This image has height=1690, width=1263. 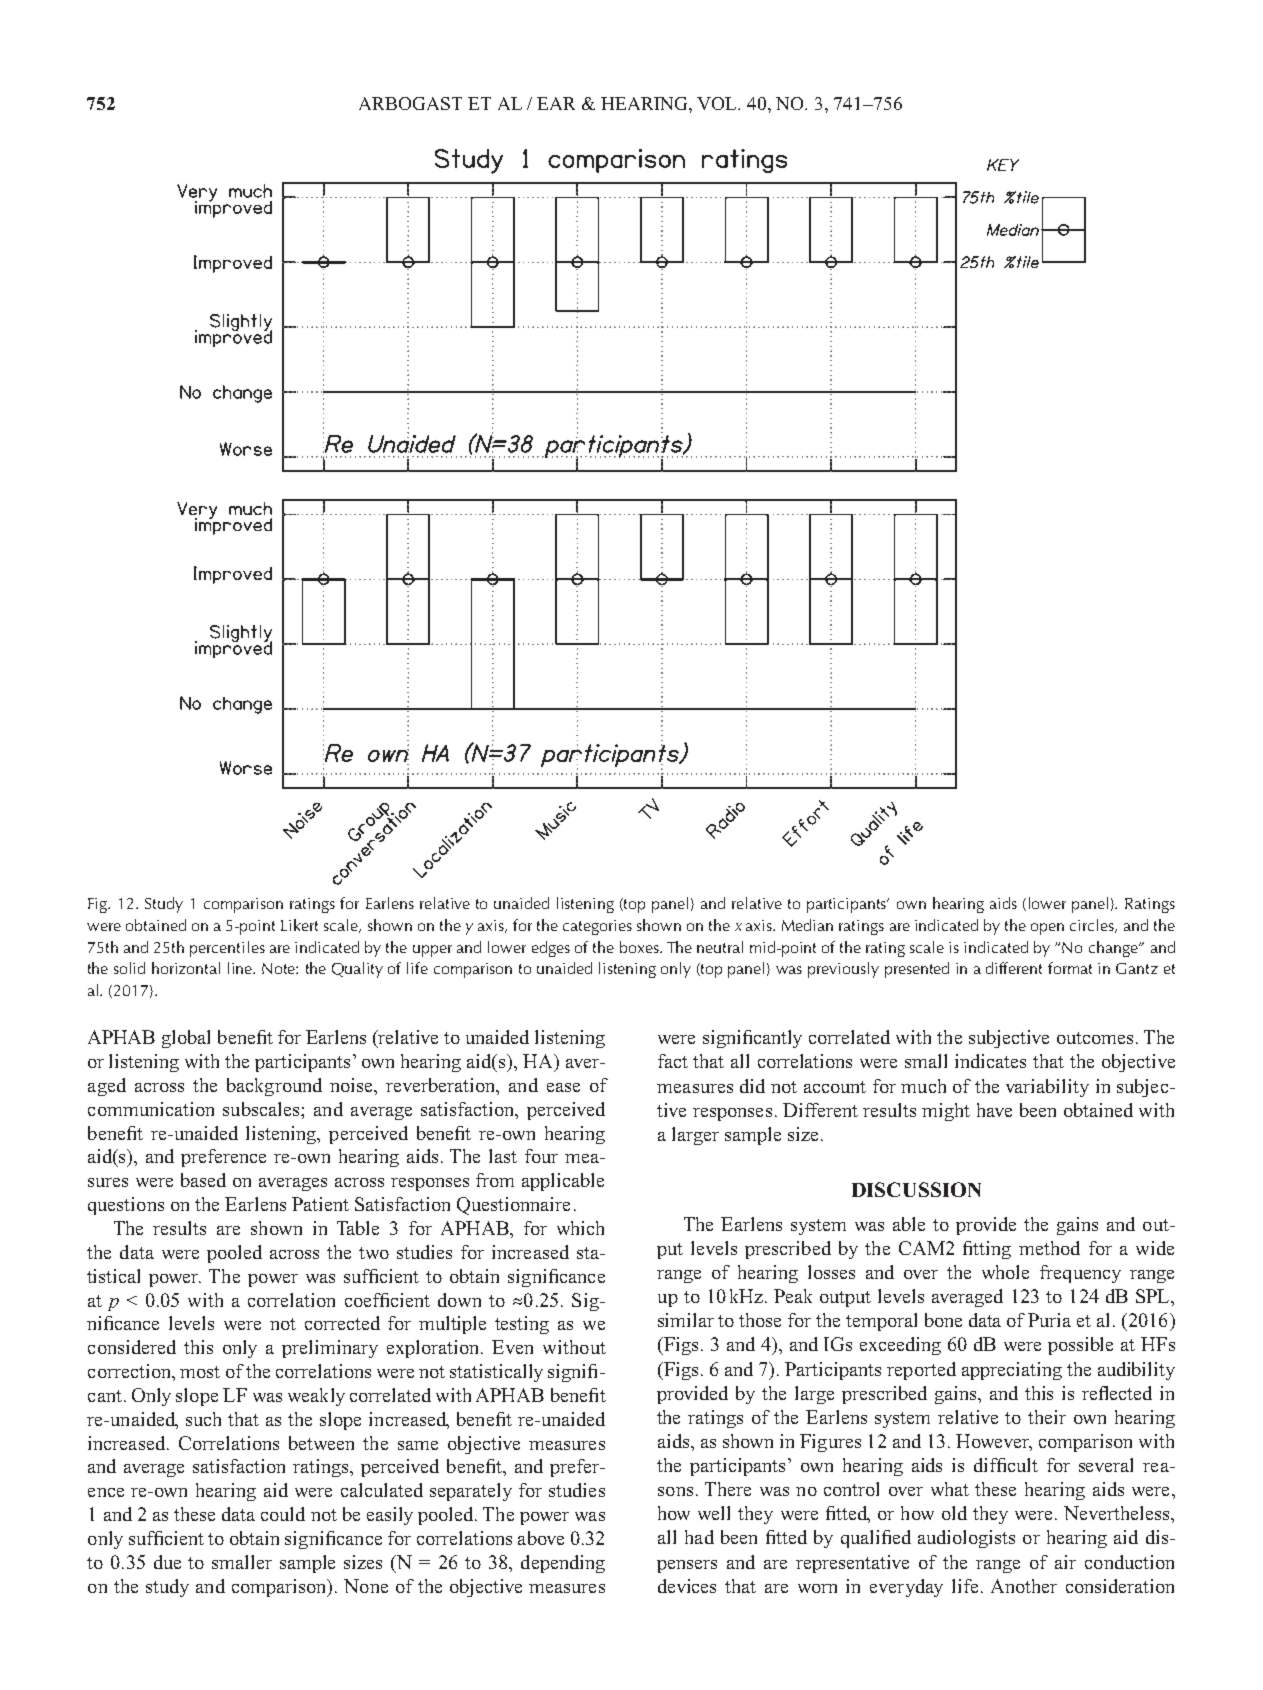 What do you see at coordinates (283, 1514) in the image?
I see `could` at bounding box center [283, 1514].
